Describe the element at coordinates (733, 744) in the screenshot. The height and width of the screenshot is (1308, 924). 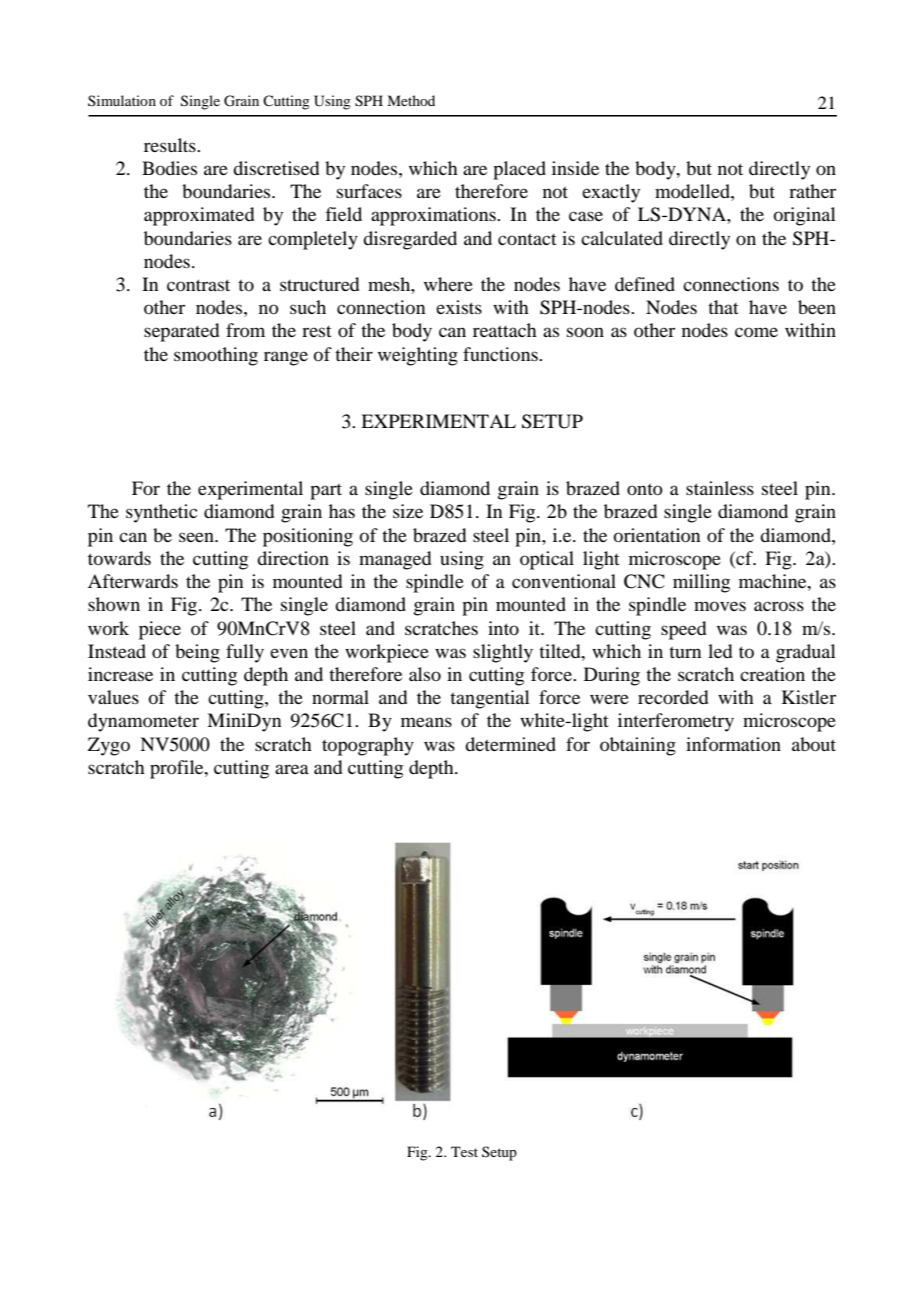
I see `information` at that location.
